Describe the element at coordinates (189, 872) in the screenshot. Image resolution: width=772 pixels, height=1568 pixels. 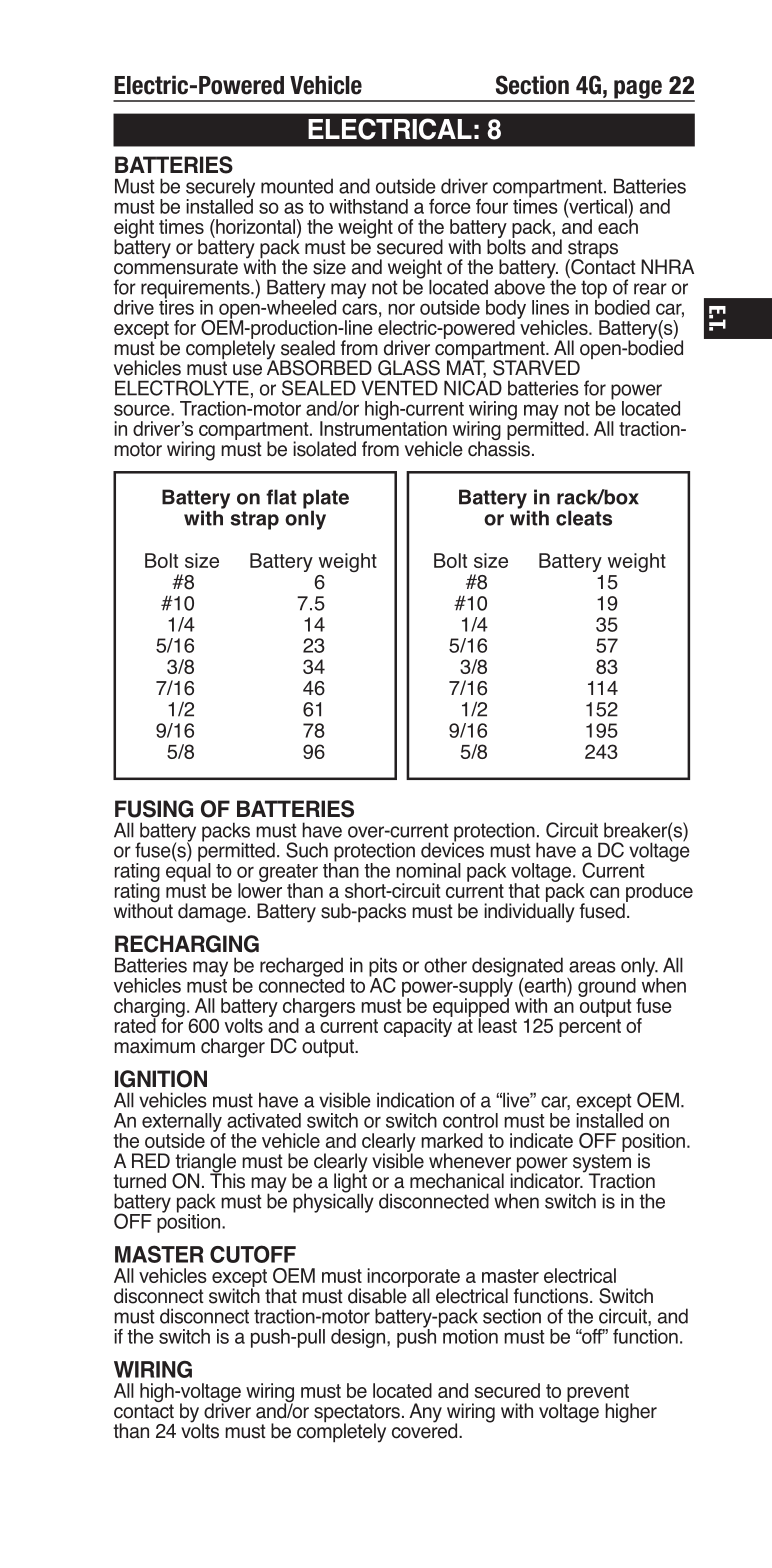
I see `equal` at that location.
